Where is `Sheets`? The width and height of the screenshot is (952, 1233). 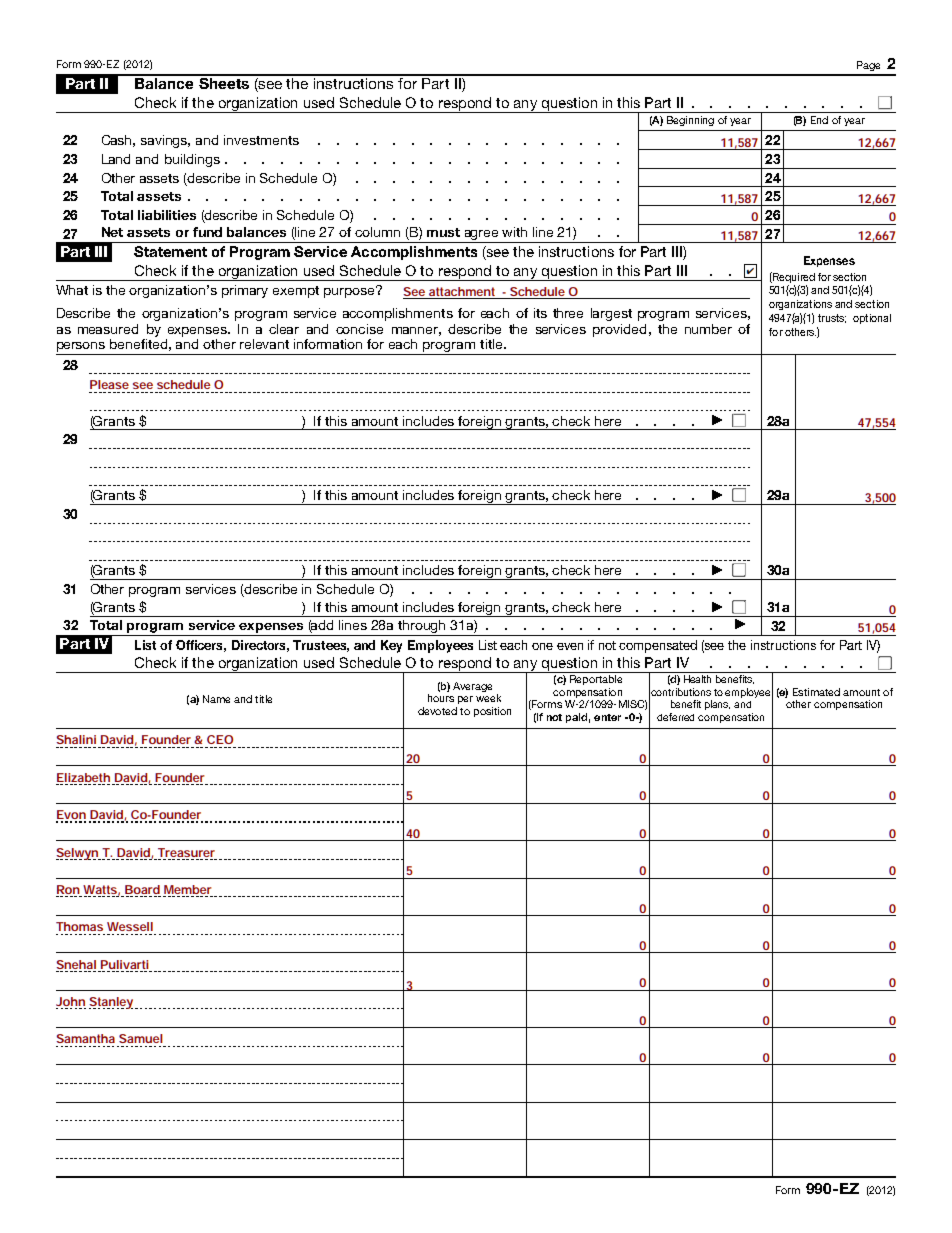 Sheets is located at coordinates (224, 82).
